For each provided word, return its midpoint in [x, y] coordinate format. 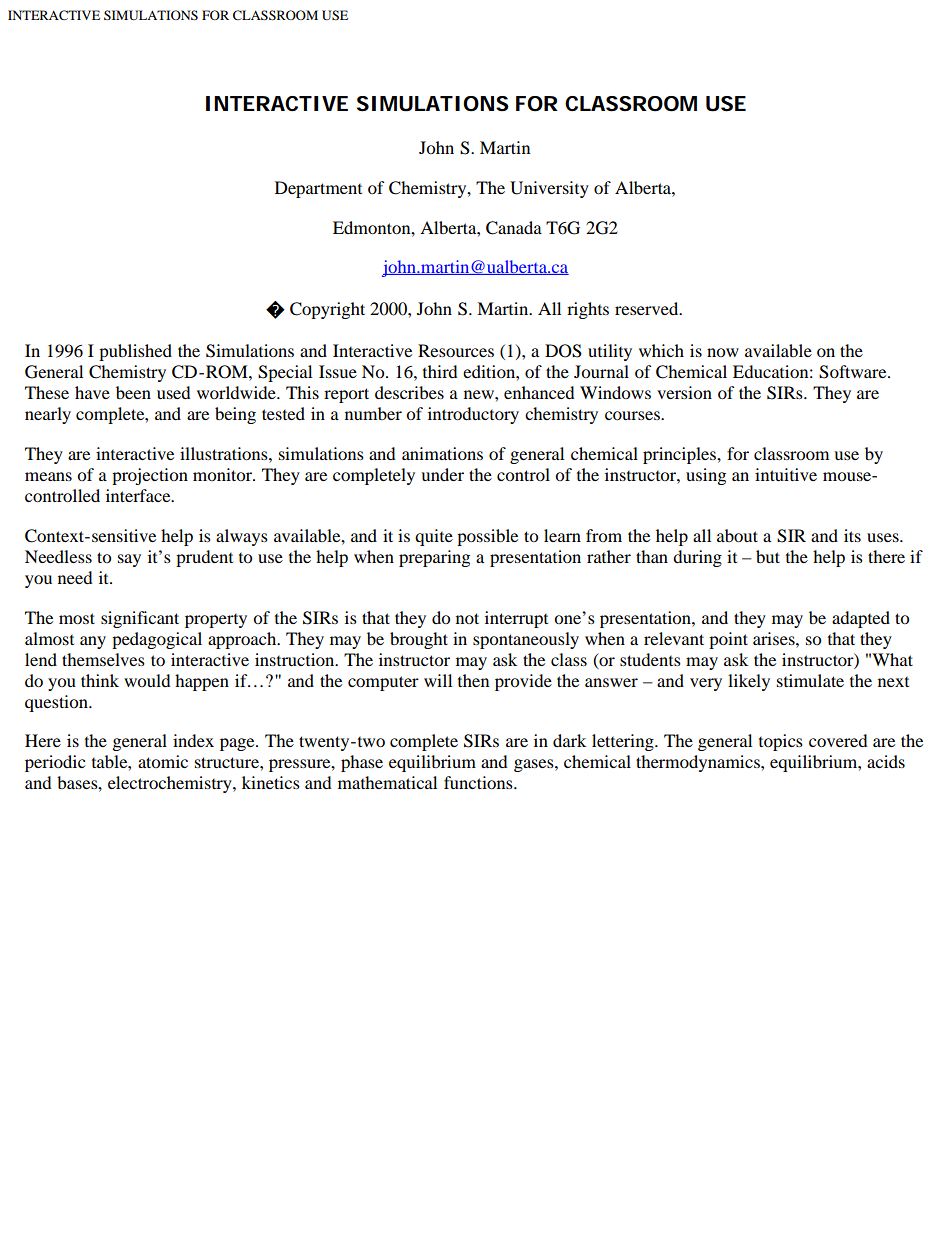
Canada [514, 228]
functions [479, 782]
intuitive [786, 474]
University [549, 189]
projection [150, 476]
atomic [163, 761]
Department [318, 189]
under [442, 474]
